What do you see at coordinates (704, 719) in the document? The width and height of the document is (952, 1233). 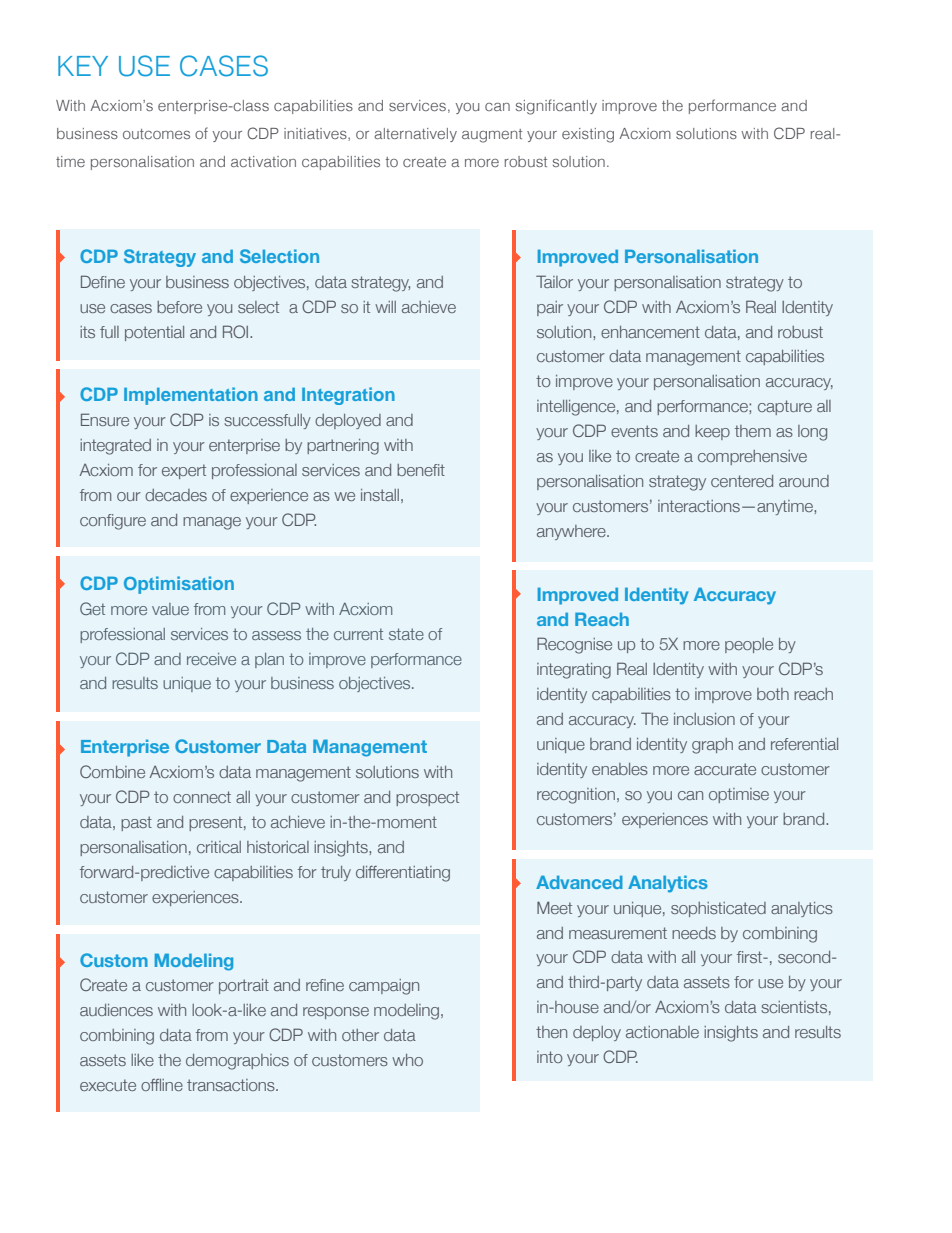 I see `inclusion` at bounding box center [704, 719].
